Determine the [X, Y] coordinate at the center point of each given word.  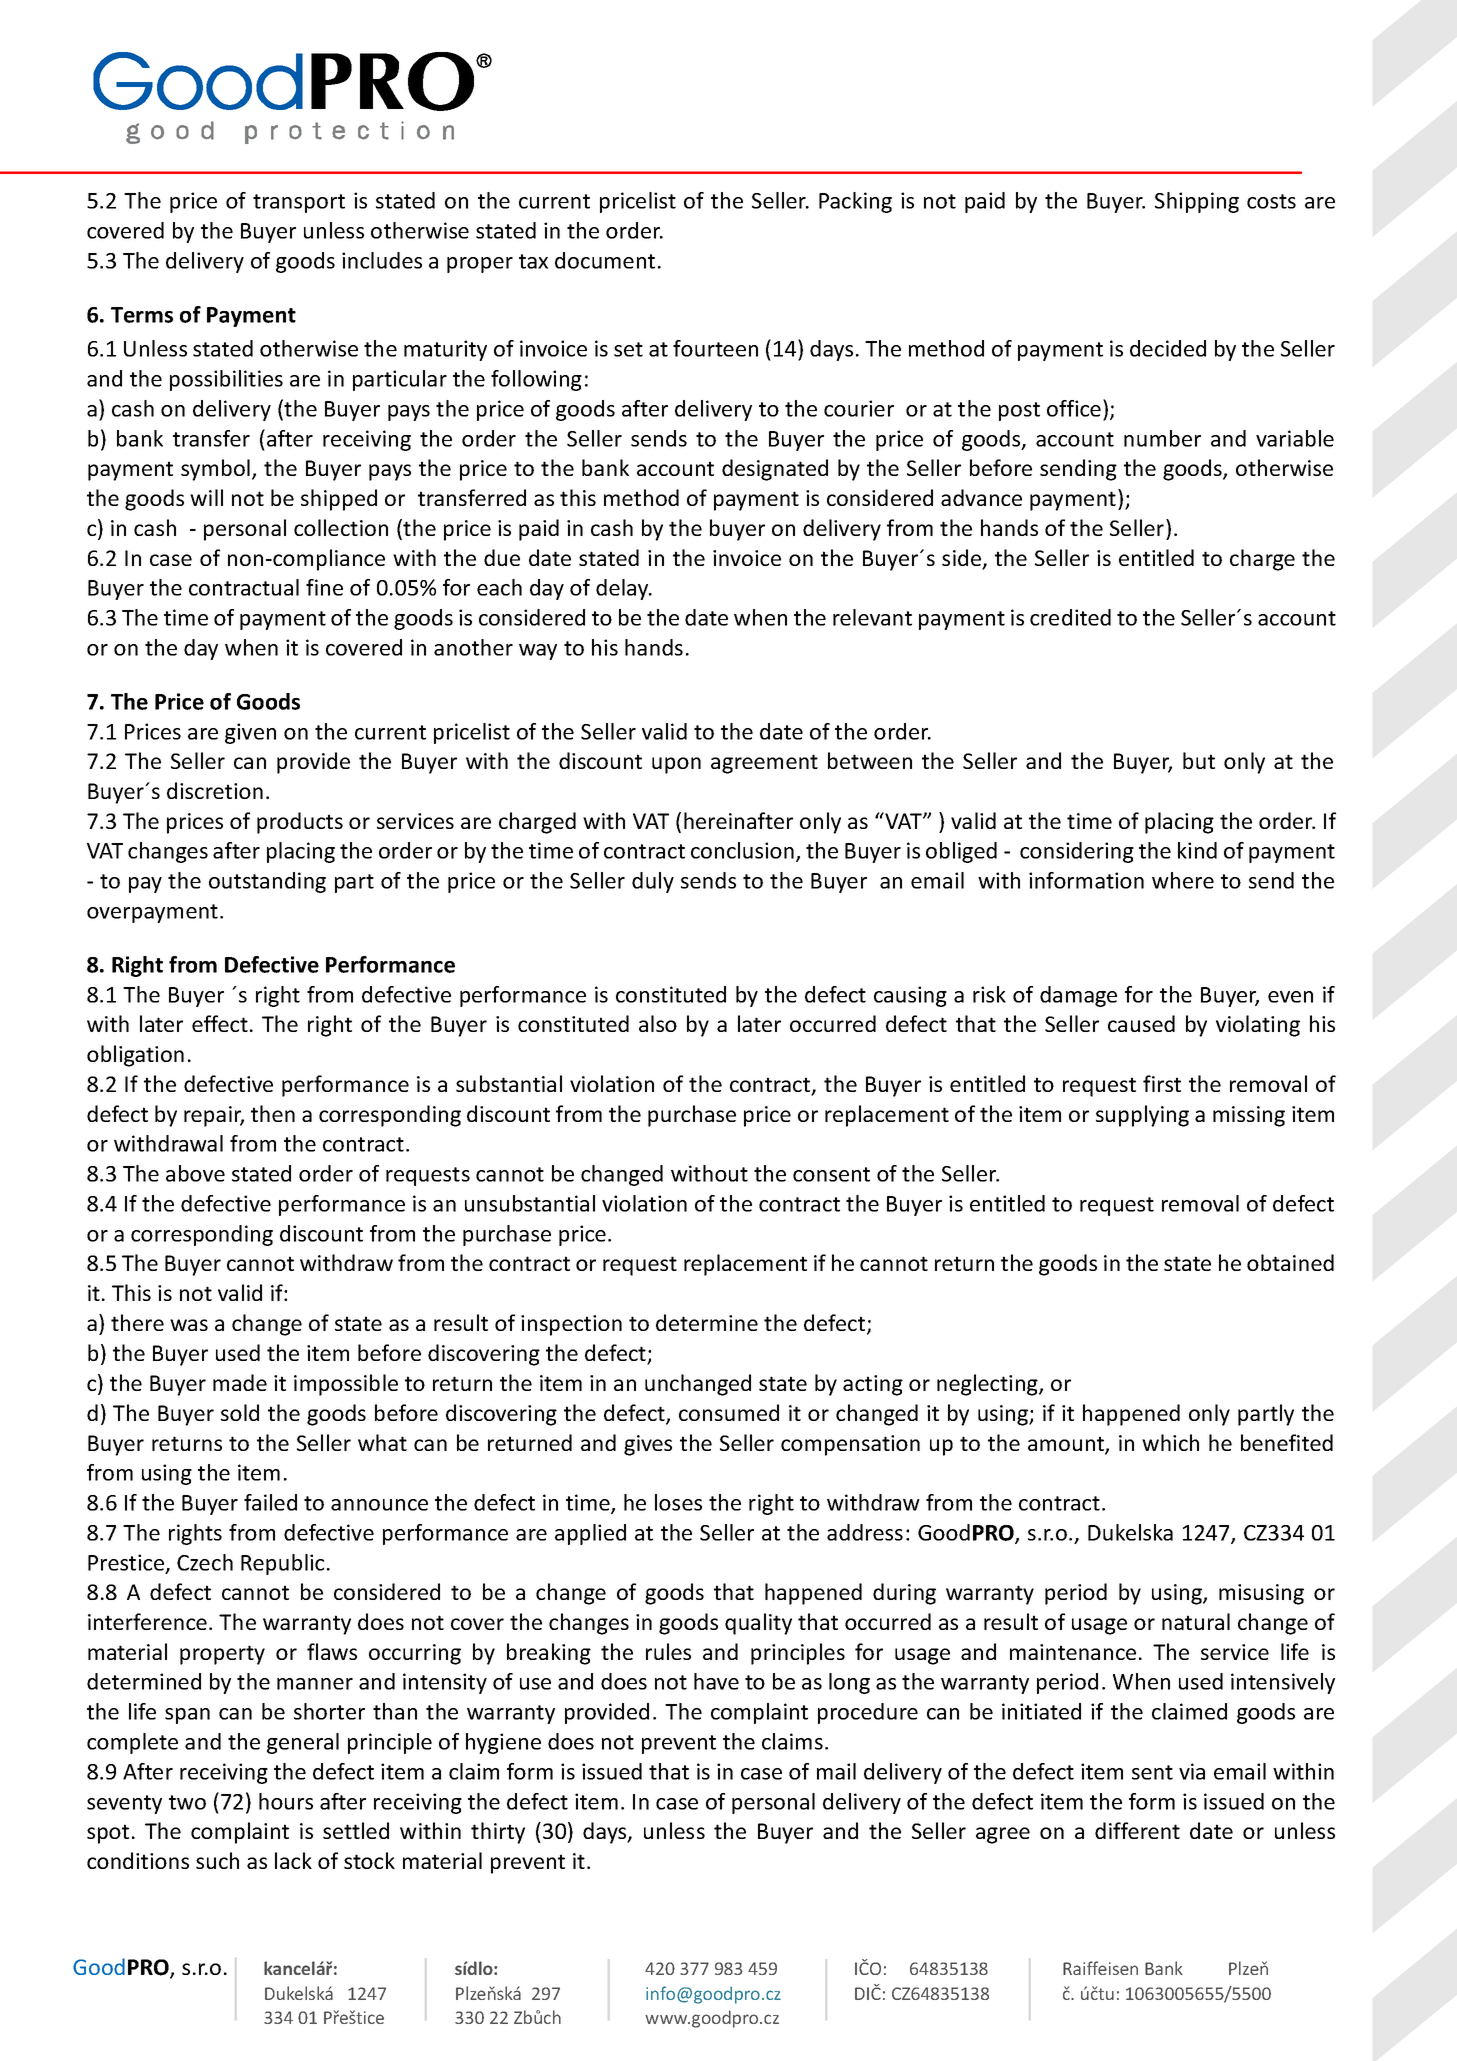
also [658, 1023]
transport [299, 203]
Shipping [1197, 202]
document [605, 260]
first [1162, 1083]
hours [286, 1801]
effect [220, 1023]
